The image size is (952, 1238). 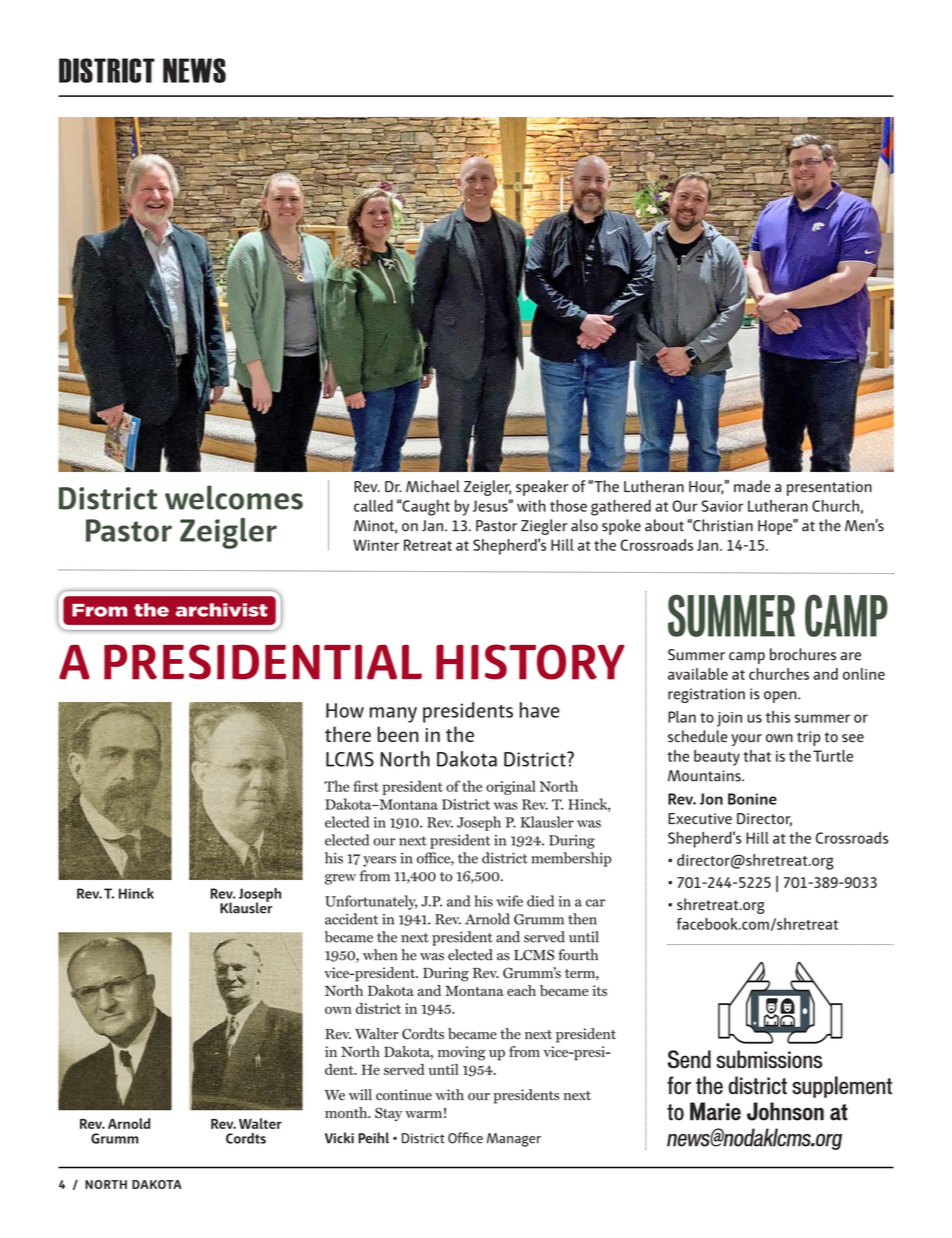 What do you see at coordinates (540, 710) in the screenshot?
I see `have` at bounding box center [540, 710].
